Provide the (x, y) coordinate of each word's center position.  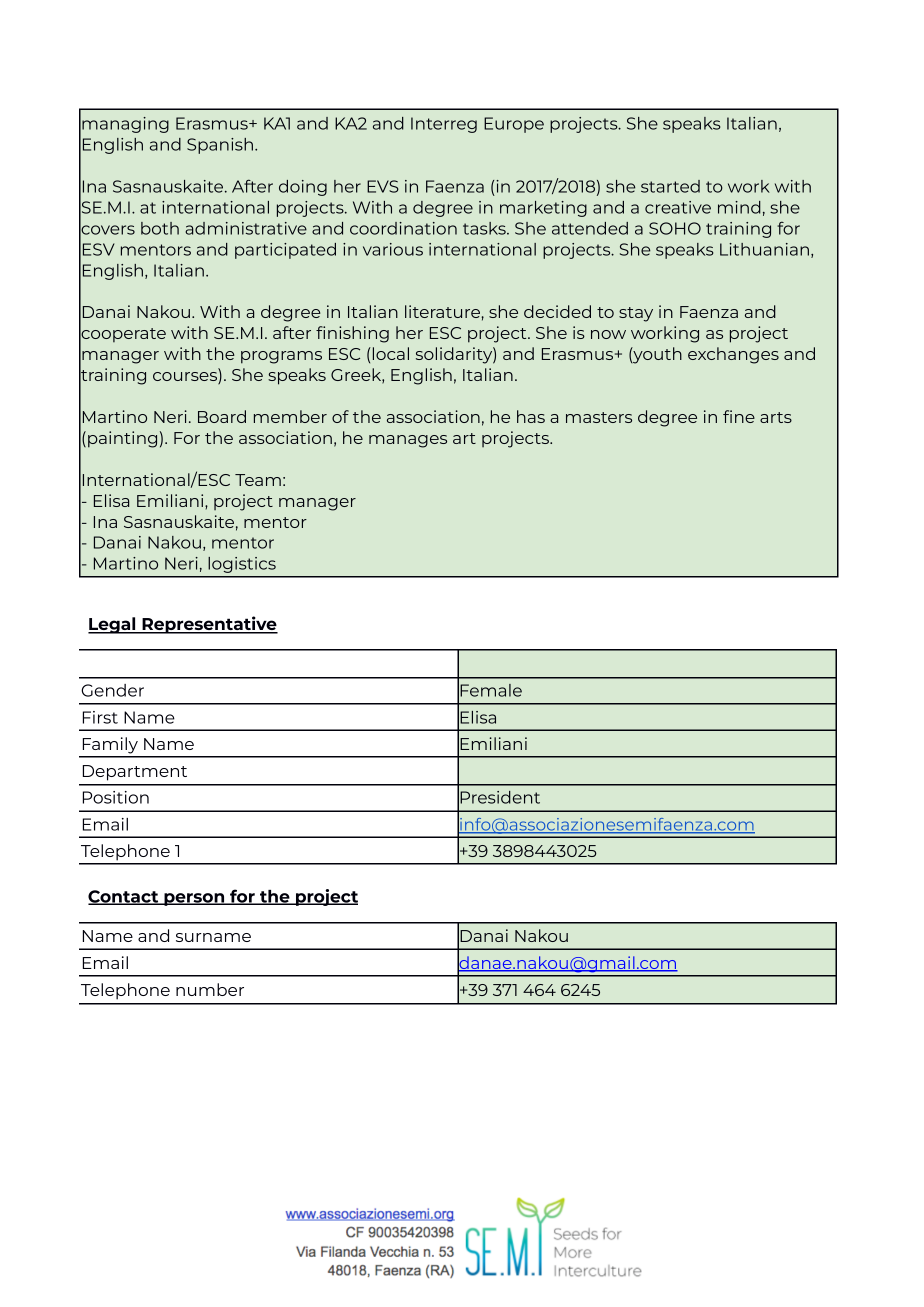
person (194, 899)
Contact (124, 897)
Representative (209, 625)
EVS (383, 186)
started (670, 186)
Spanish (220, 146)
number (210, 989)
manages (408, 441)
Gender (112, 690)
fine (739, 416)
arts (776, 417)
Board (222, 416)
